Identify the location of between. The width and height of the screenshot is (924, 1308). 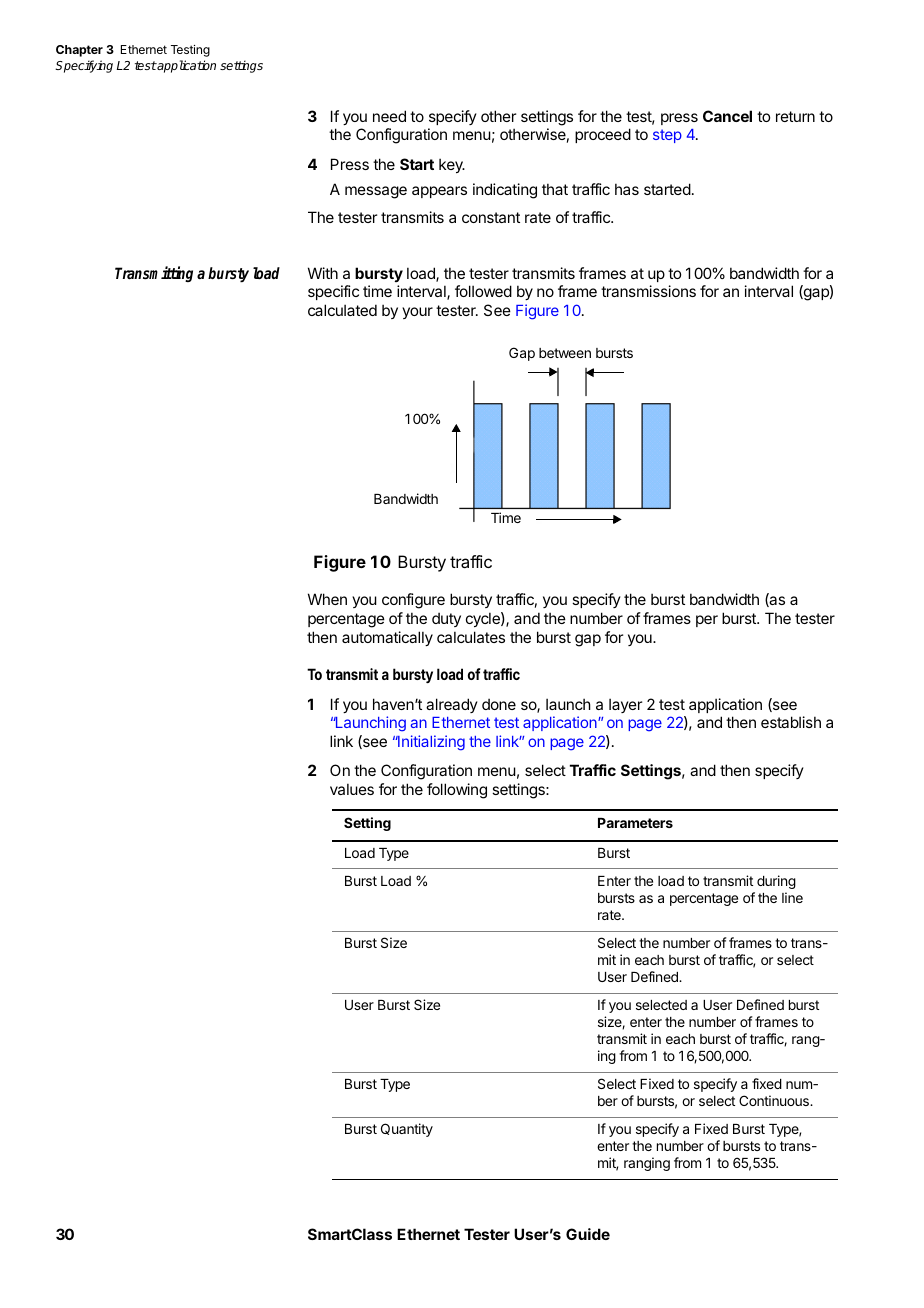
(565, 353).
